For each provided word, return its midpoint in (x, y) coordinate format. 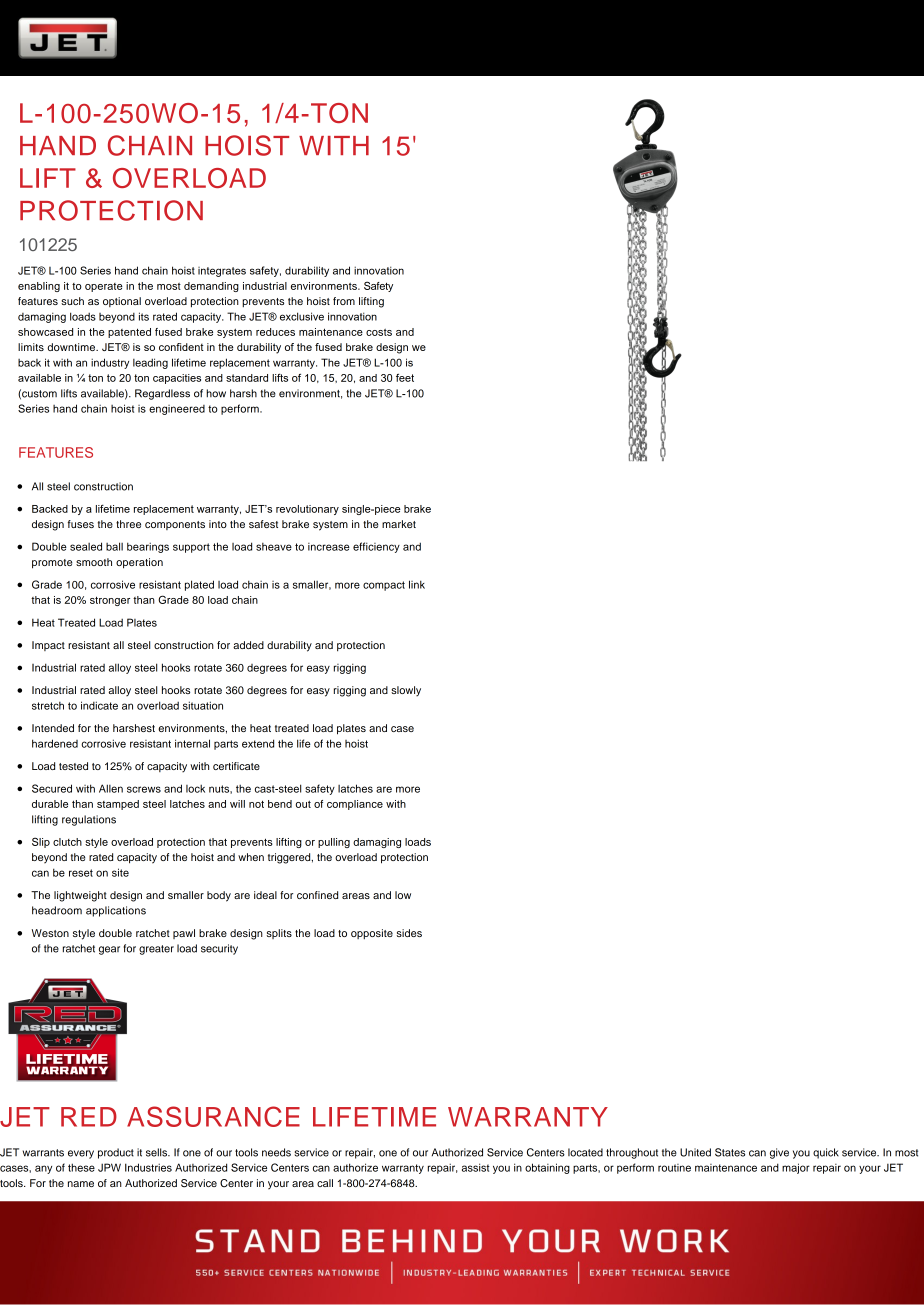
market (399, 524)
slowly (406, 691)
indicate (99, 705)
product (116, 1153)
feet (405, 378)
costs (379, 332)
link (417, 584)
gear (109, 950)
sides (409, 933)
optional (122, 302)
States (730, 1152)
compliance (355, 805)
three (128, 524)
